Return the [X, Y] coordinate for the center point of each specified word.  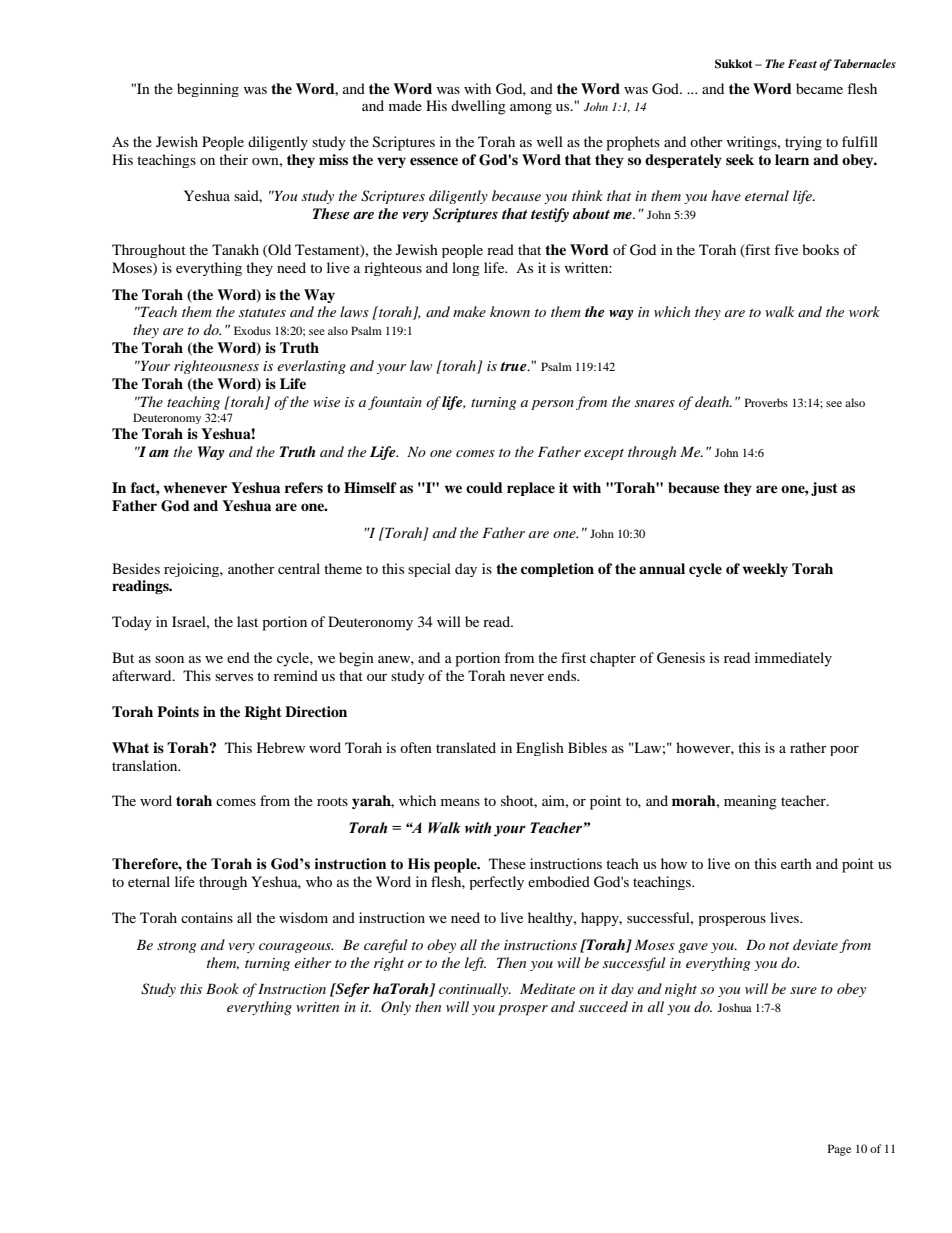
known [510, 311]
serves [234, 677]
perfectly [496, 883]
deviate [815, 944]
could [484, 487]
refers [304, 487]
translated [466, 747]
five [786, 249]
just [824, 489]
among [531, 109]
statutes [262, 313]
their [233, 159]
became [819, 88]
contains [207, 917]
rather [808, 747]
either [312, 962]
